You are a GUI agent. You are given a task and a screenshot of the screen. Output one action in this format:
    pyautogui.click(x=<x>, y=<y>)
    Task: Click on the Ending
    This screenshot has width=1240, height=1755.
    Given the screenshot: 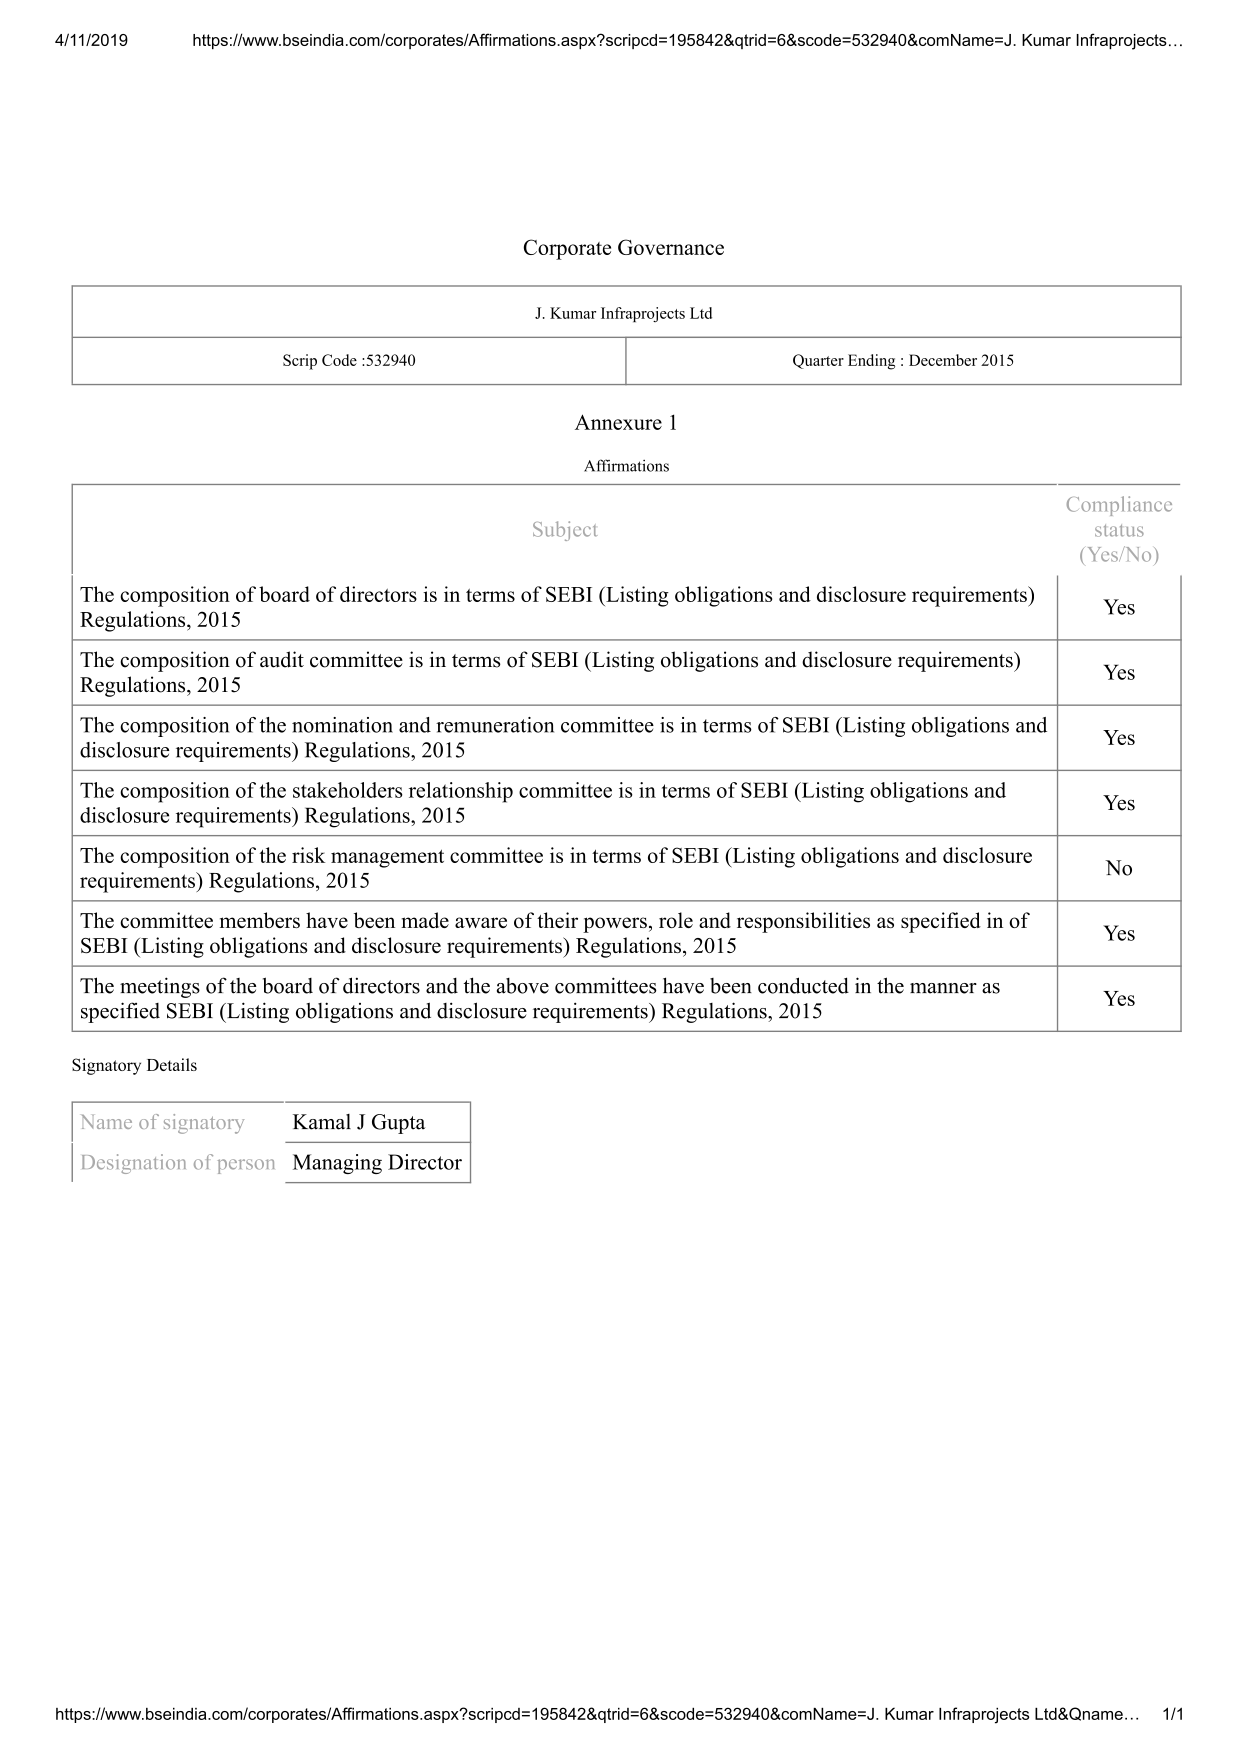 What is the action you would take?
    pyautogui.click(x=871, y=362)
